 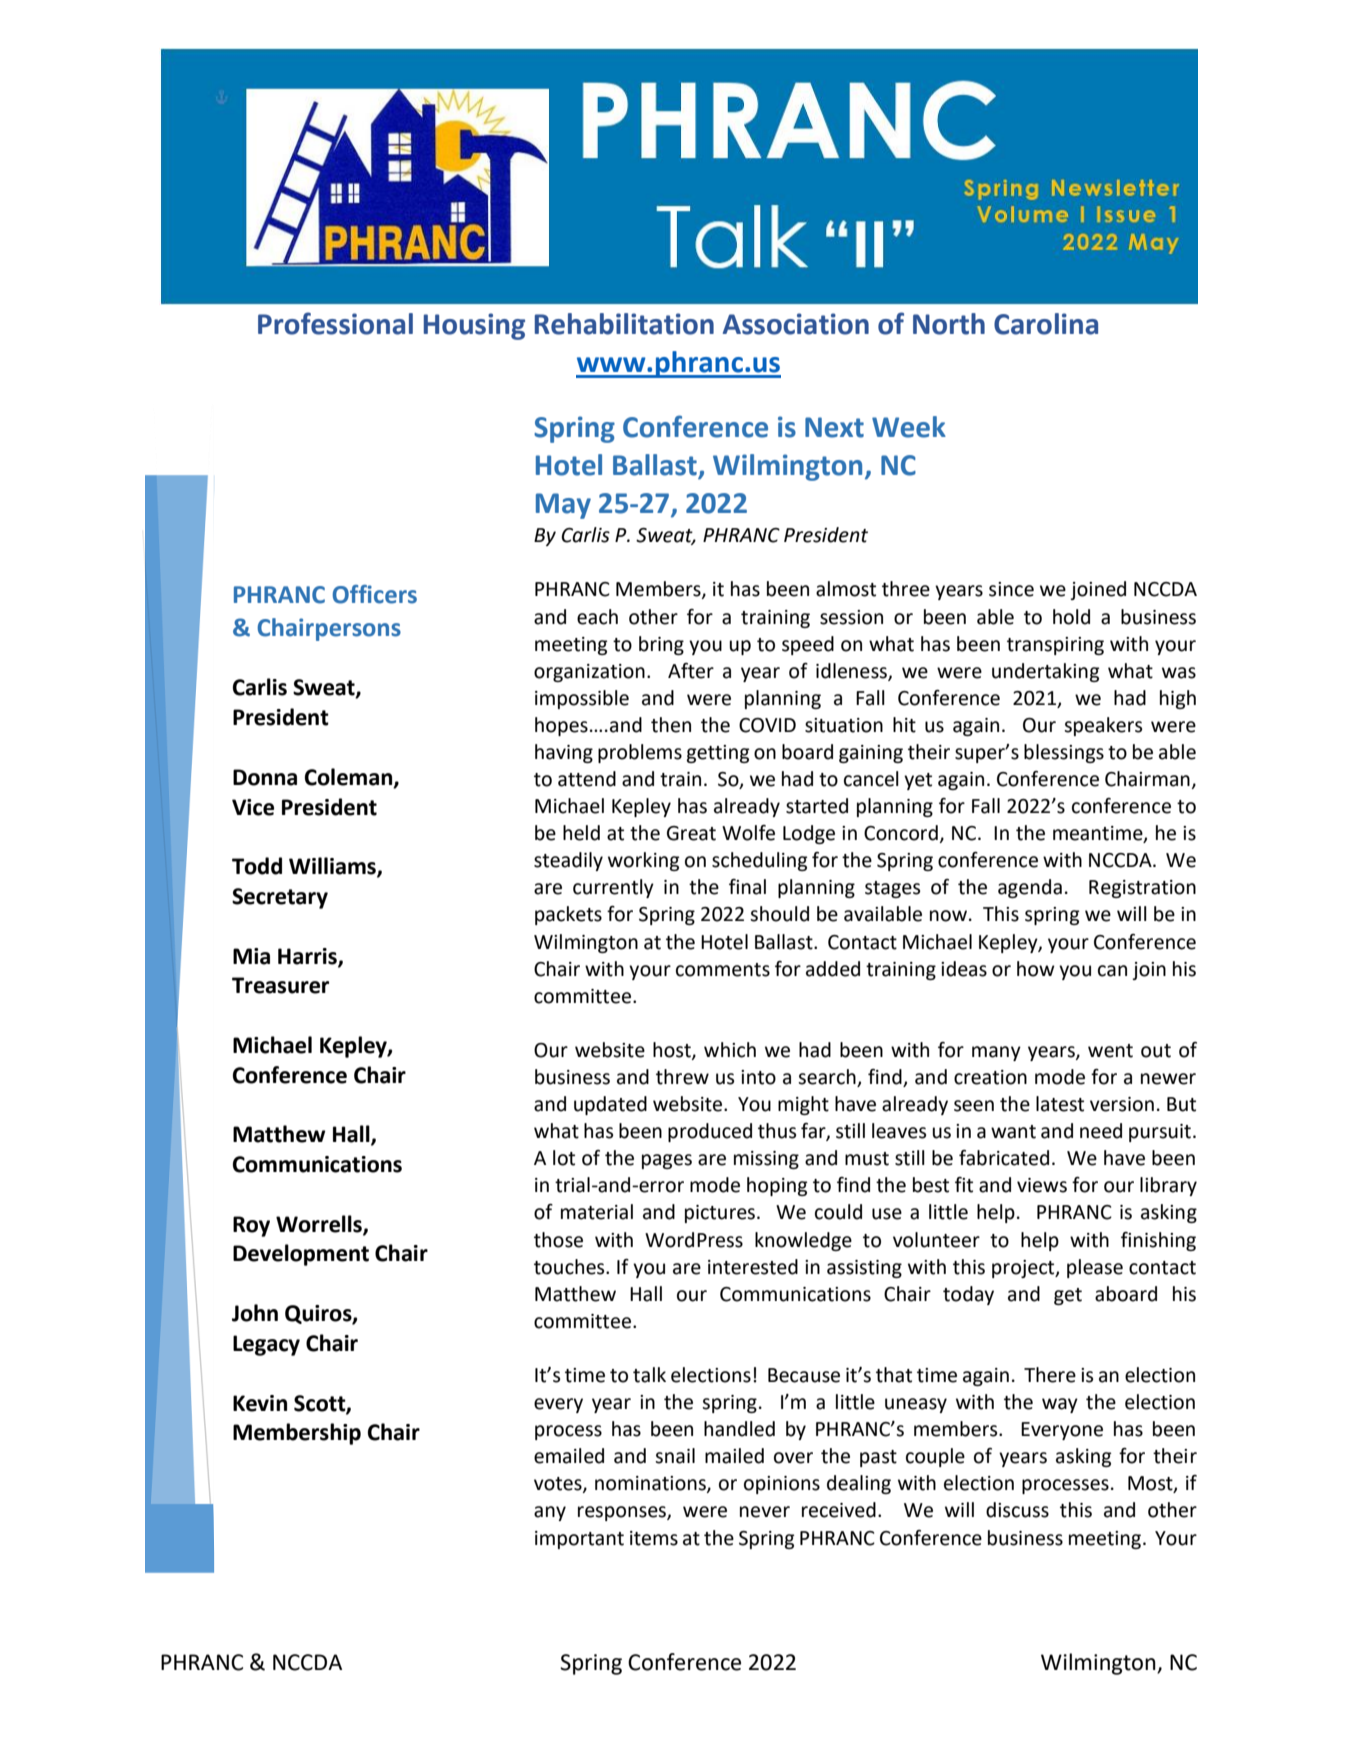 What do you see at coordinates (718, 754) in the image?
I see `getting` at bounding box center [718, 754].
